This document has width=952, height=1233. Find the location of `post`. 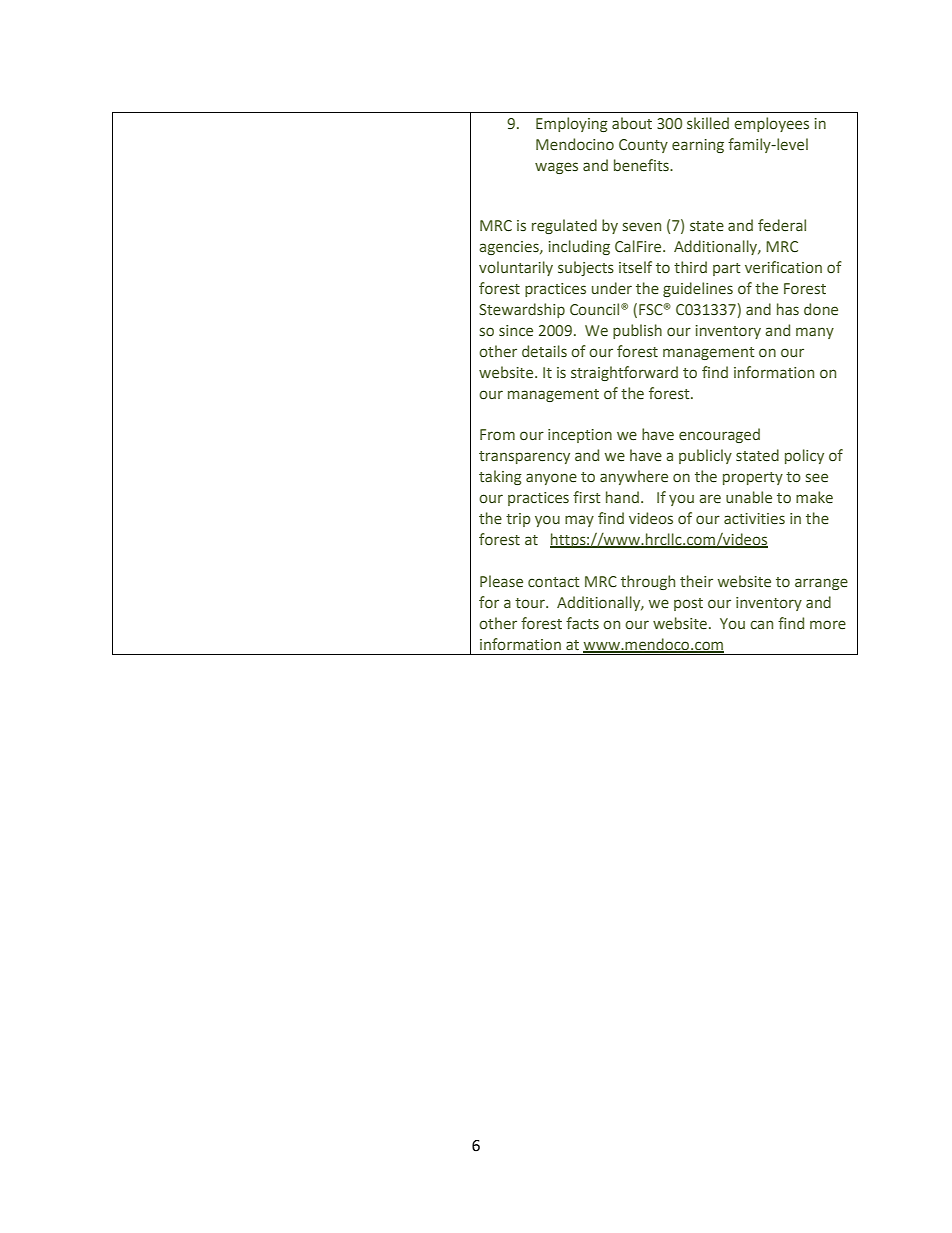

post is located at coordinates (688, 604).
